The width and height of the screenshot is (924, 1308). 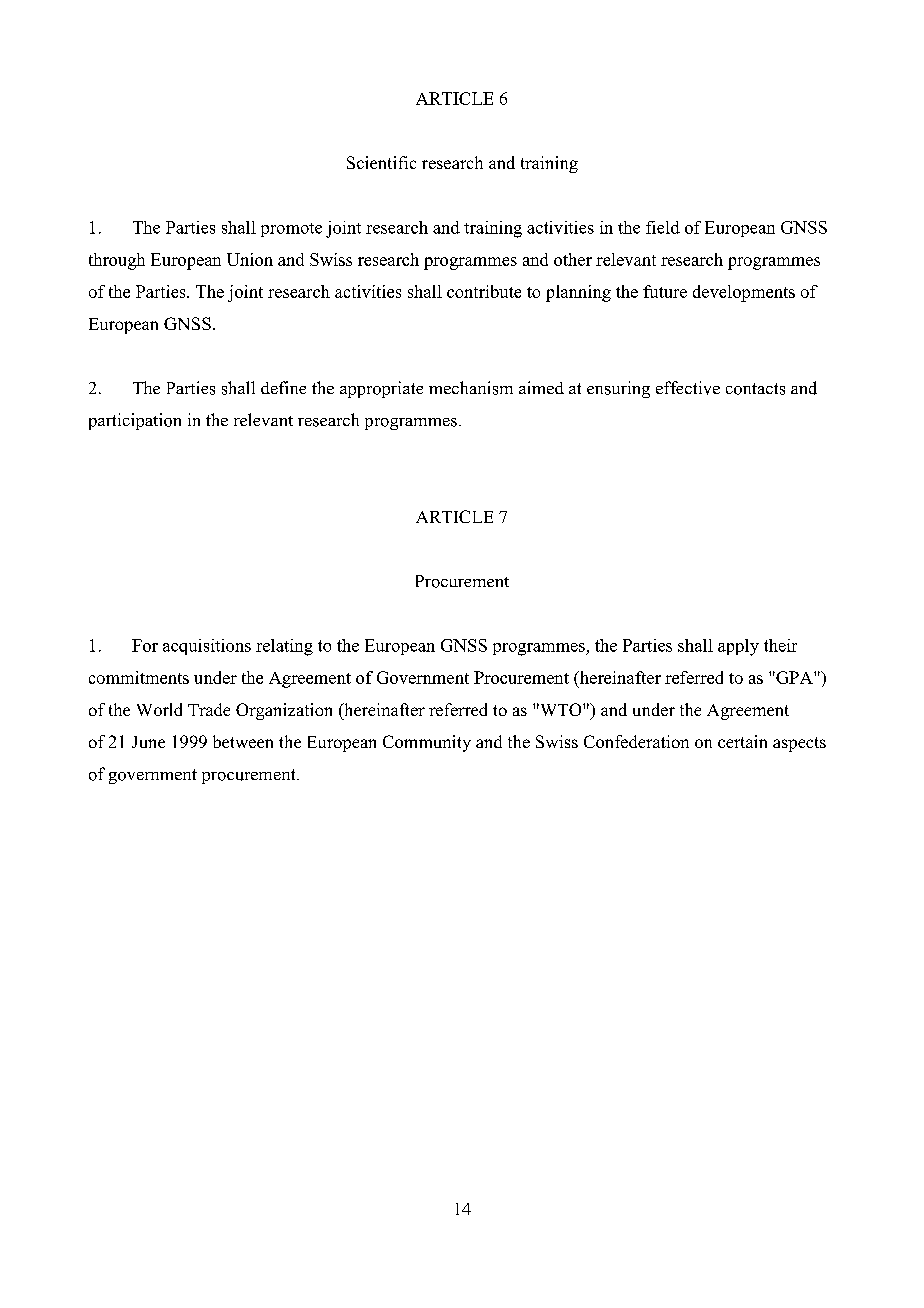 What do you see at coordinates (755, 389) in the screenshot?
I see `contacts` at bounding box center [755, 389].
